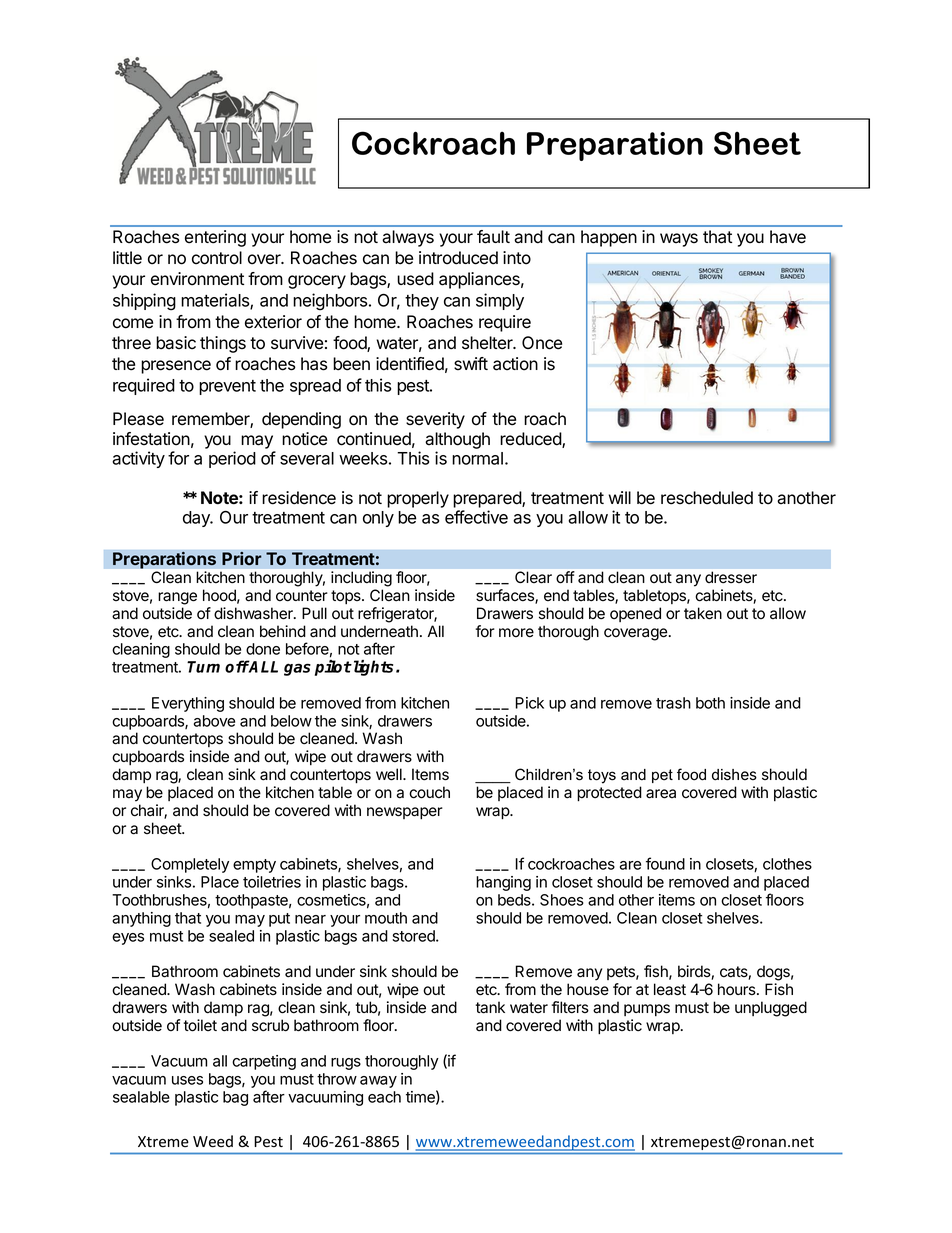  What do you see at coordinates (217, 258) in the page?
I see `control` at bounding box center [217, 258].
